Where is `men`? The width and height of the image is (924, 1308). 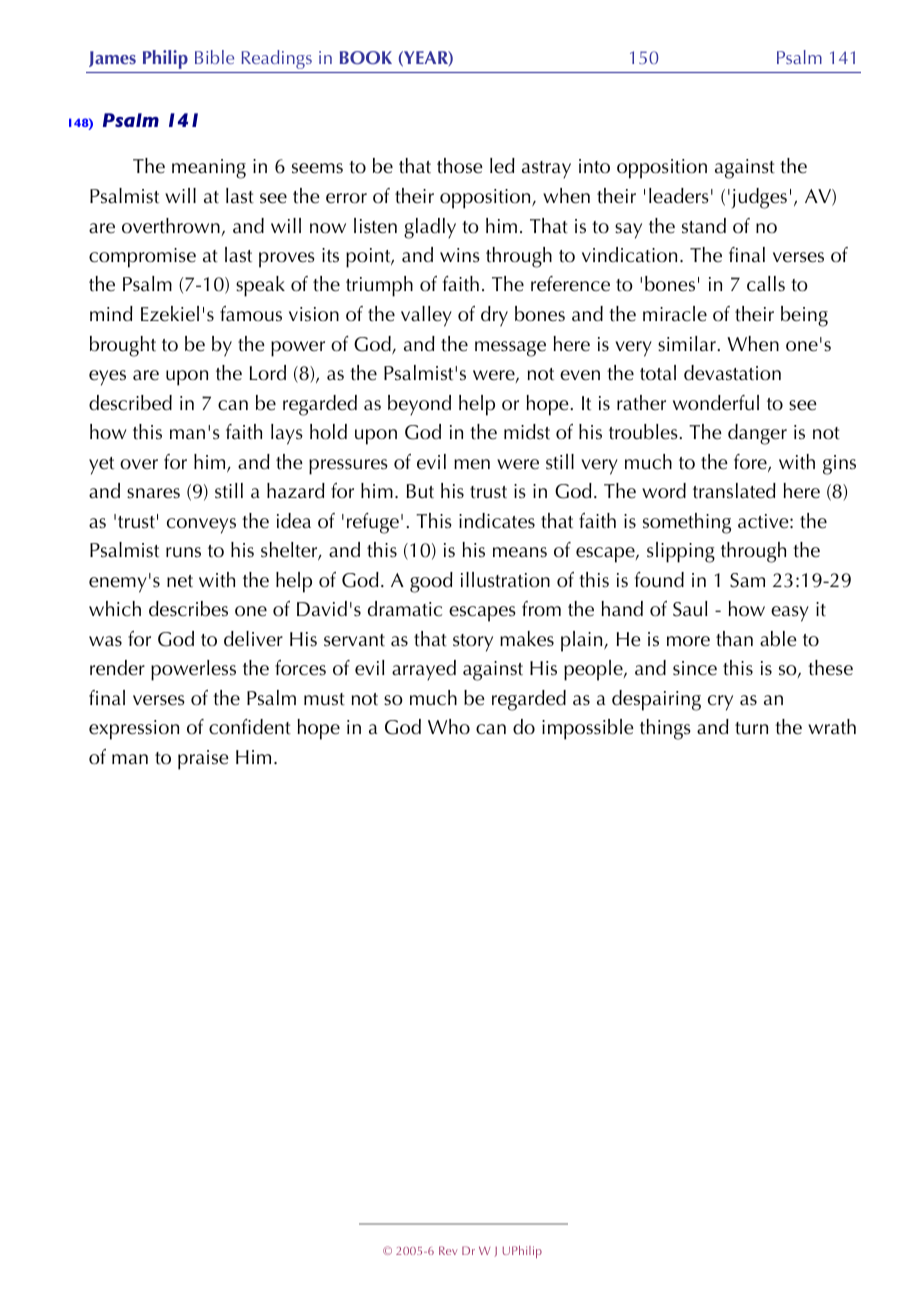 men is located at coordinates (472, 464).
